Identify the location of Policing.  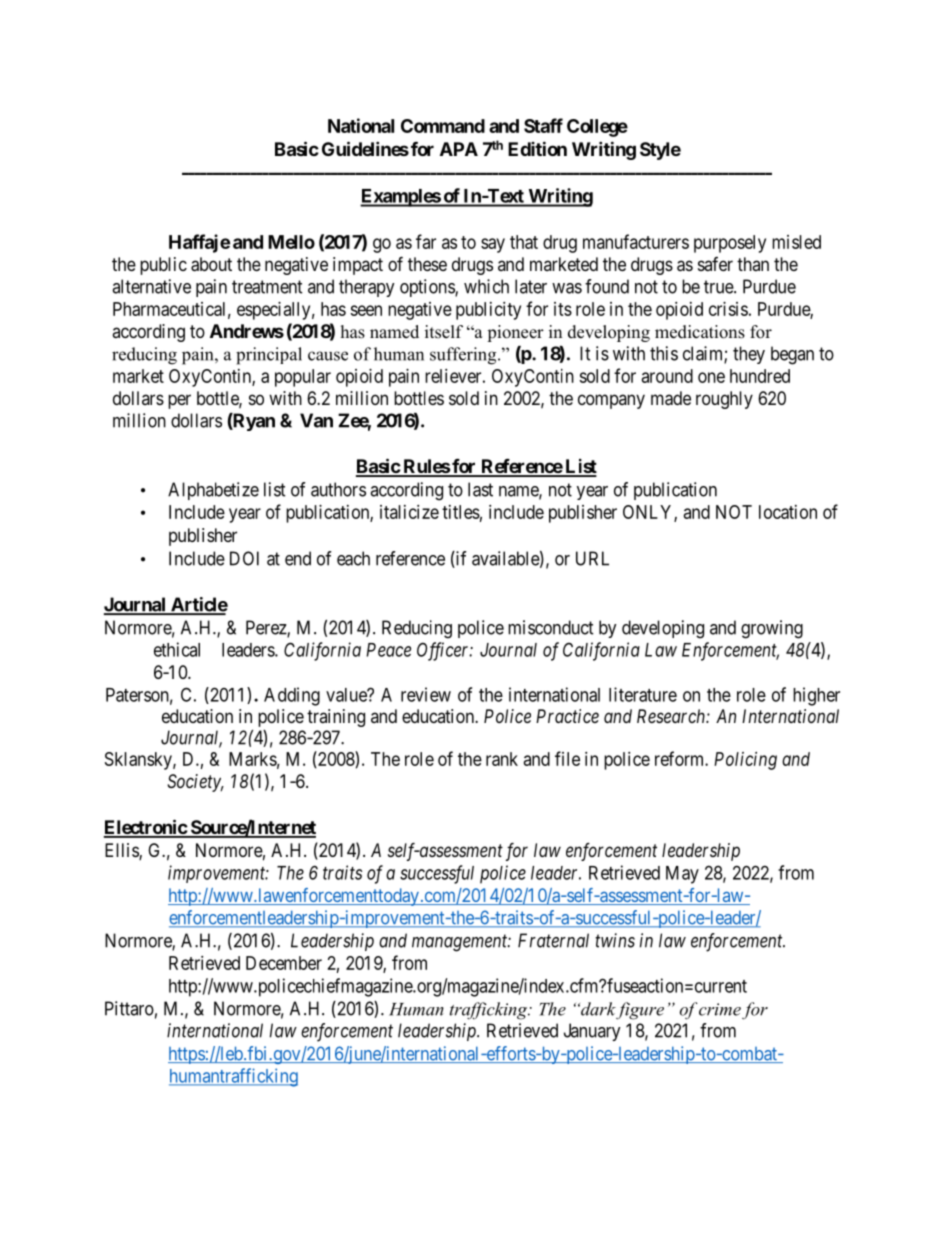
(745, 761).
